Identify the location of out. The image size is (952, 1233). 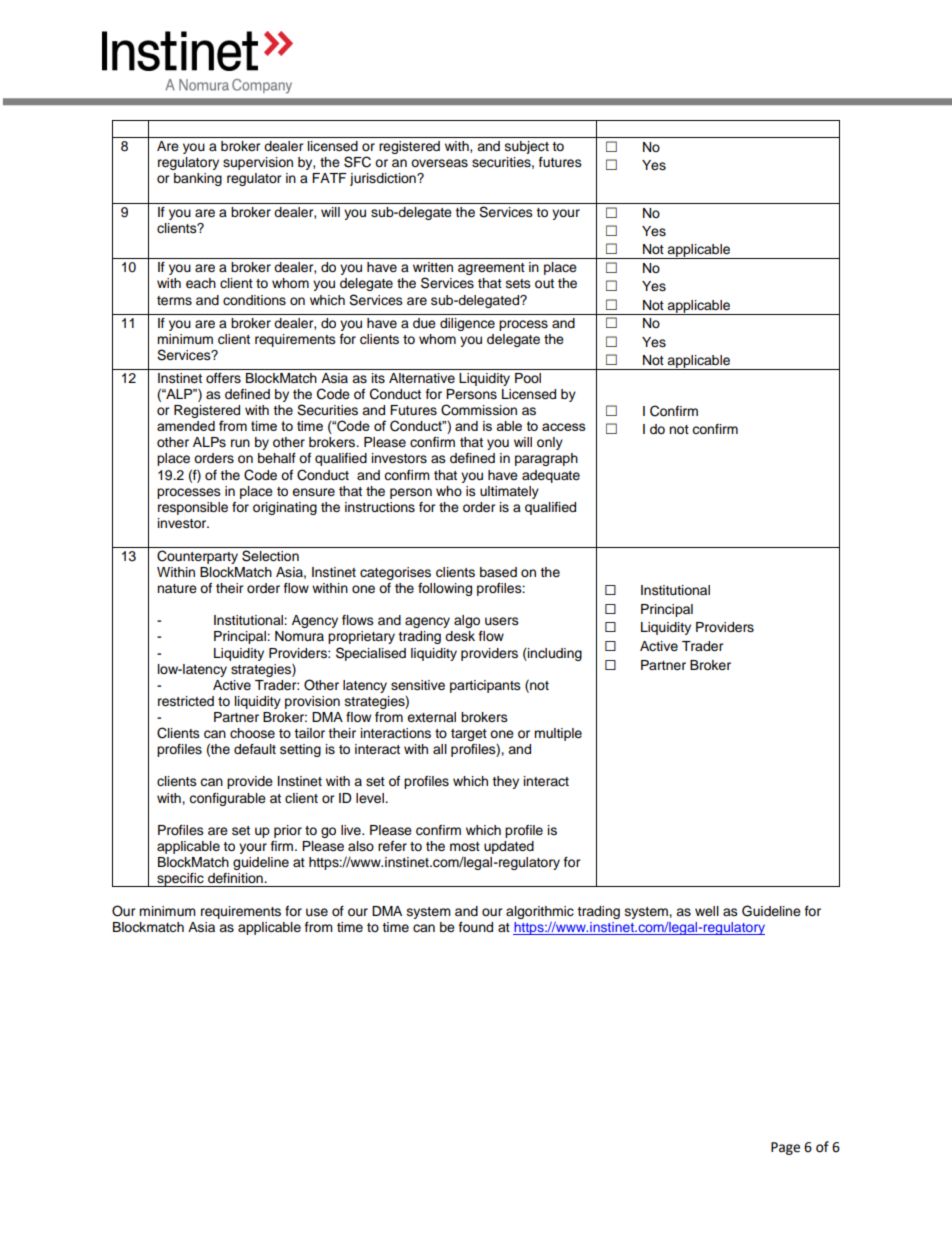
(544, 283).
